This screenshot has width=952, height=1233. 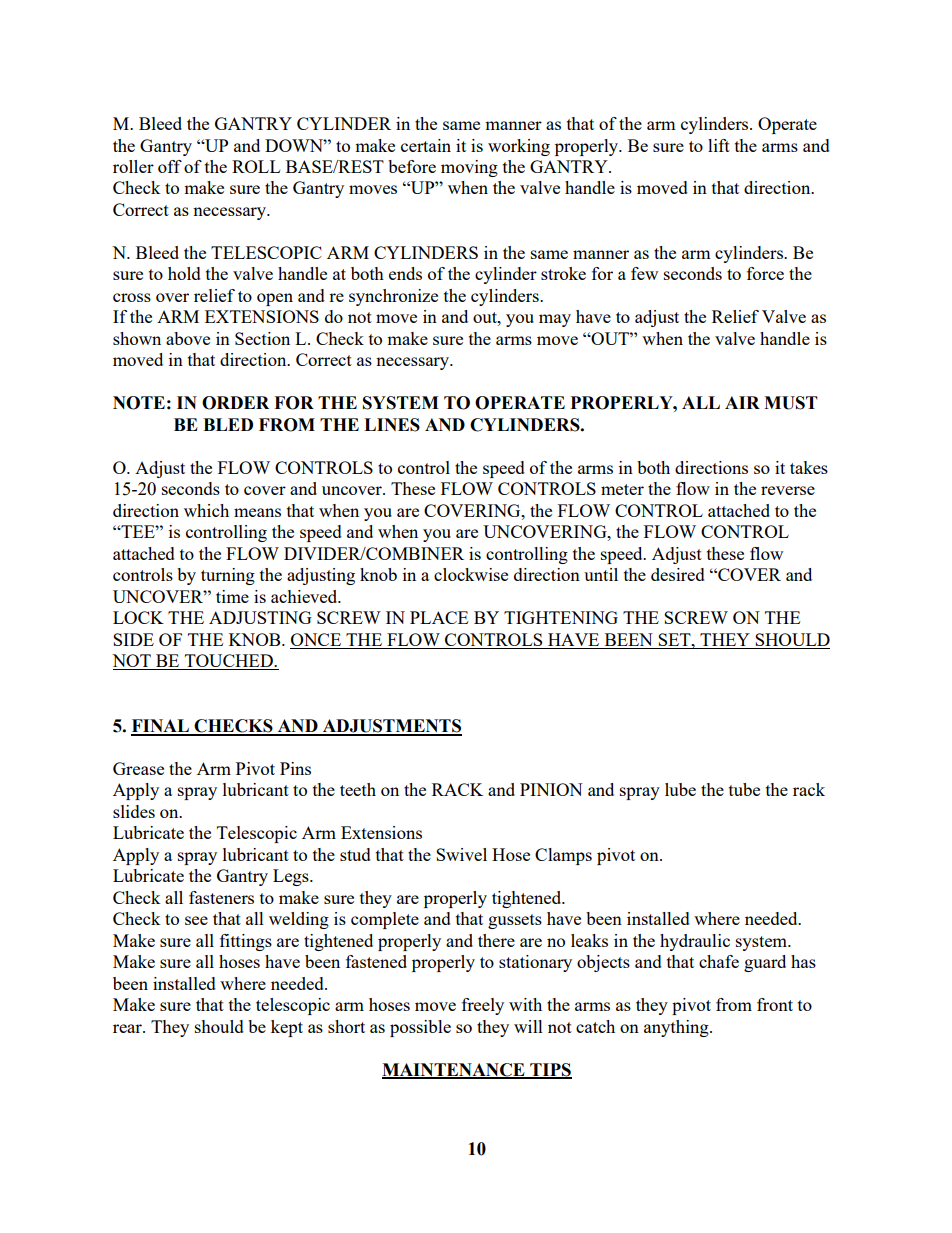 I want to click on moving, so click(x=469, y=168).
